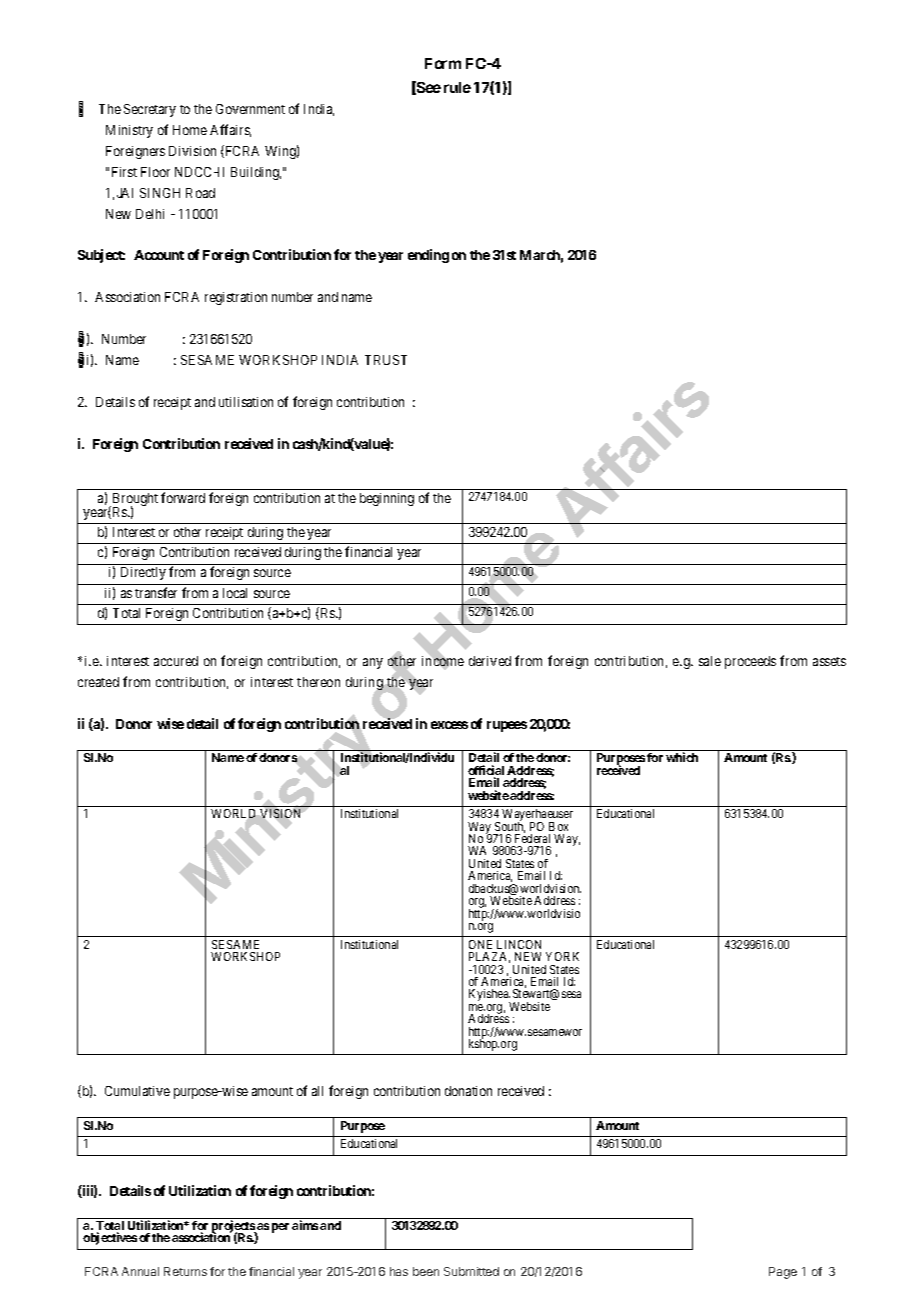 This screenshot has height=1308, width=924. What do you see at coordinates (486, 771) in the screenshot?
I see `official` at bounding box center [486, 771].
